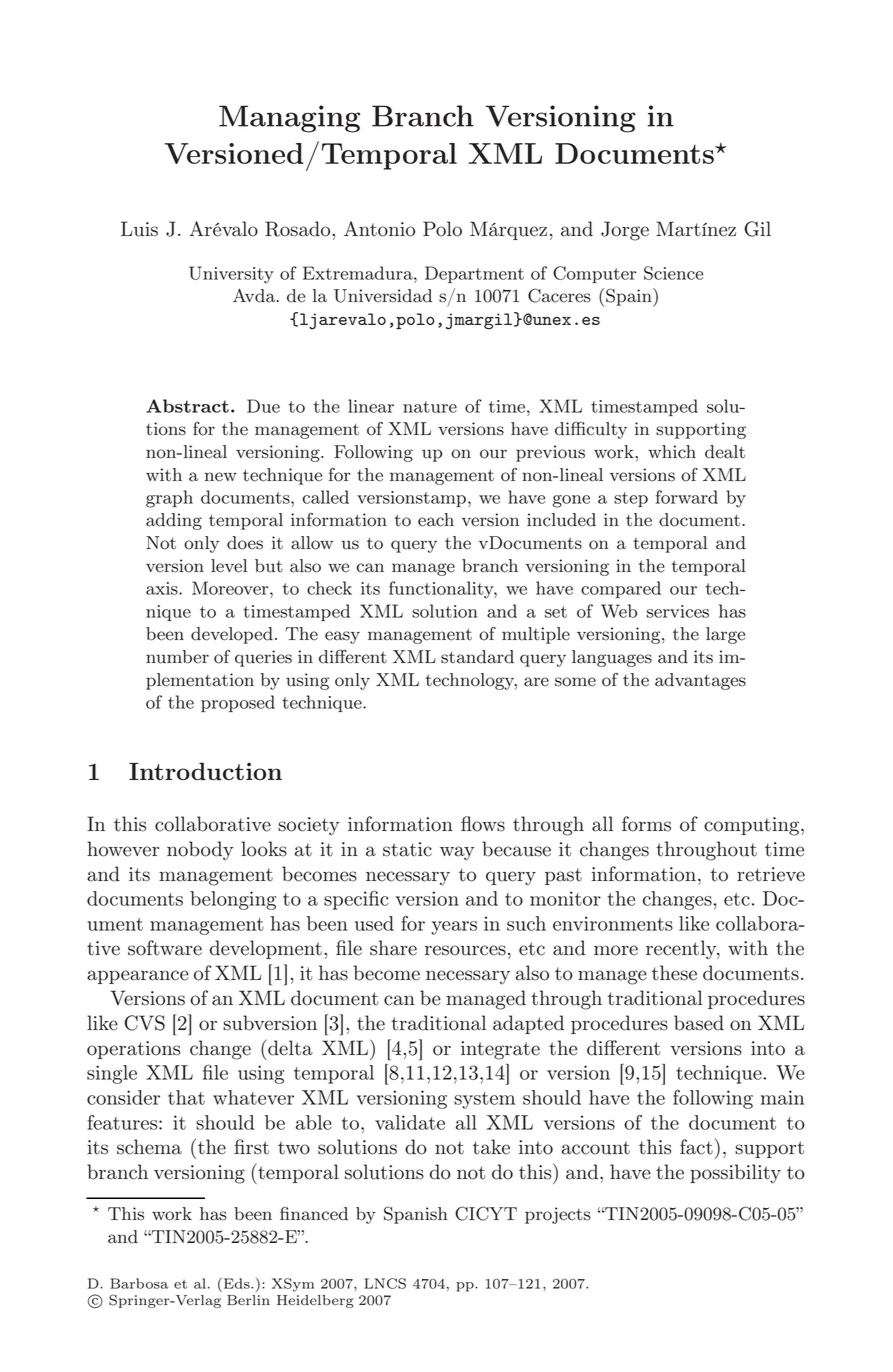 This image has height=1372, width=893. I want to click on each, so click(436, 520).
